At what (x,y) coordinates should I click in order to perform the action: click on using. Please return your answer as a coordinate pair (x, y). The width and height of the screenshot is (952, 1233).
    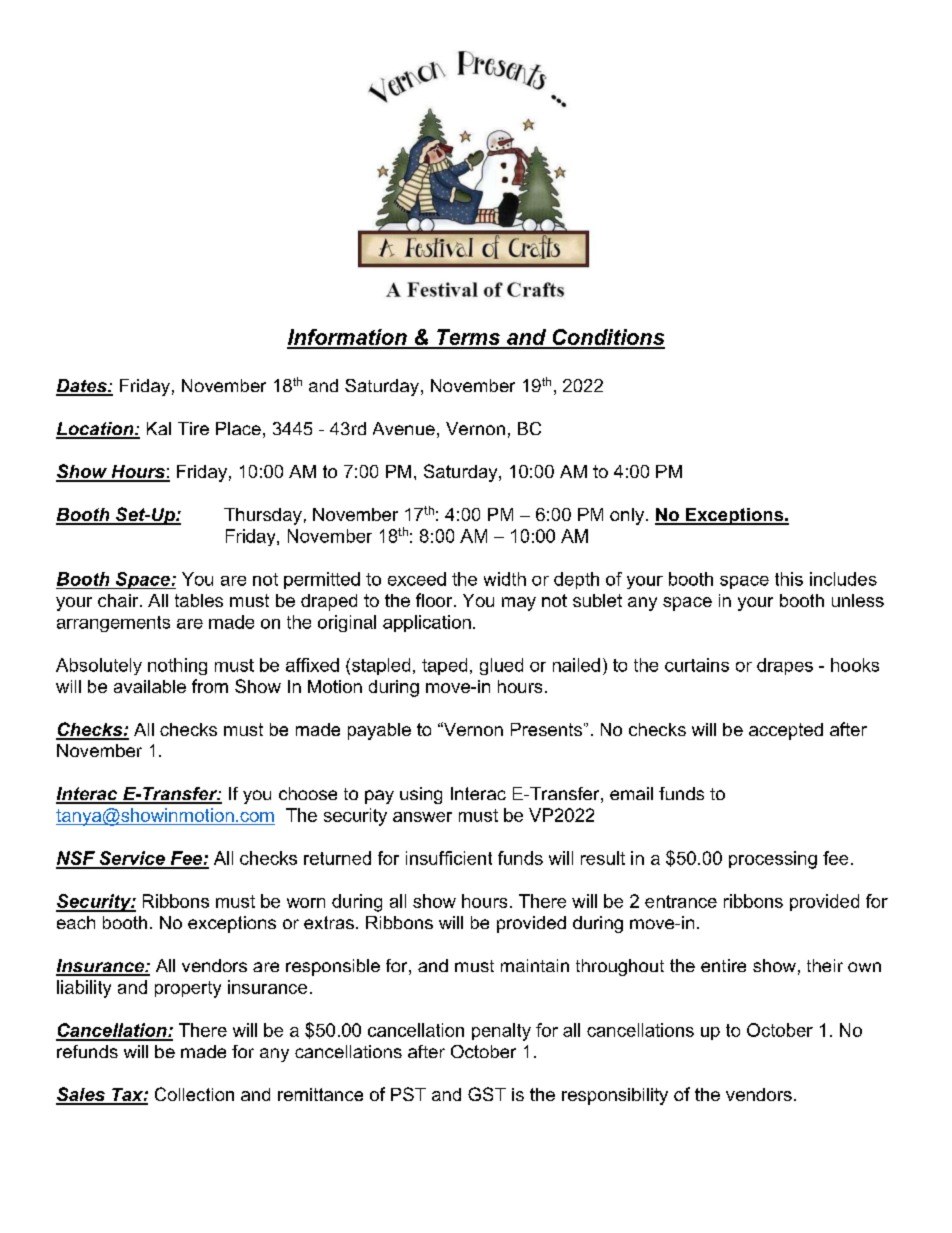
    Looking at the image, I should click on (421, 795).
